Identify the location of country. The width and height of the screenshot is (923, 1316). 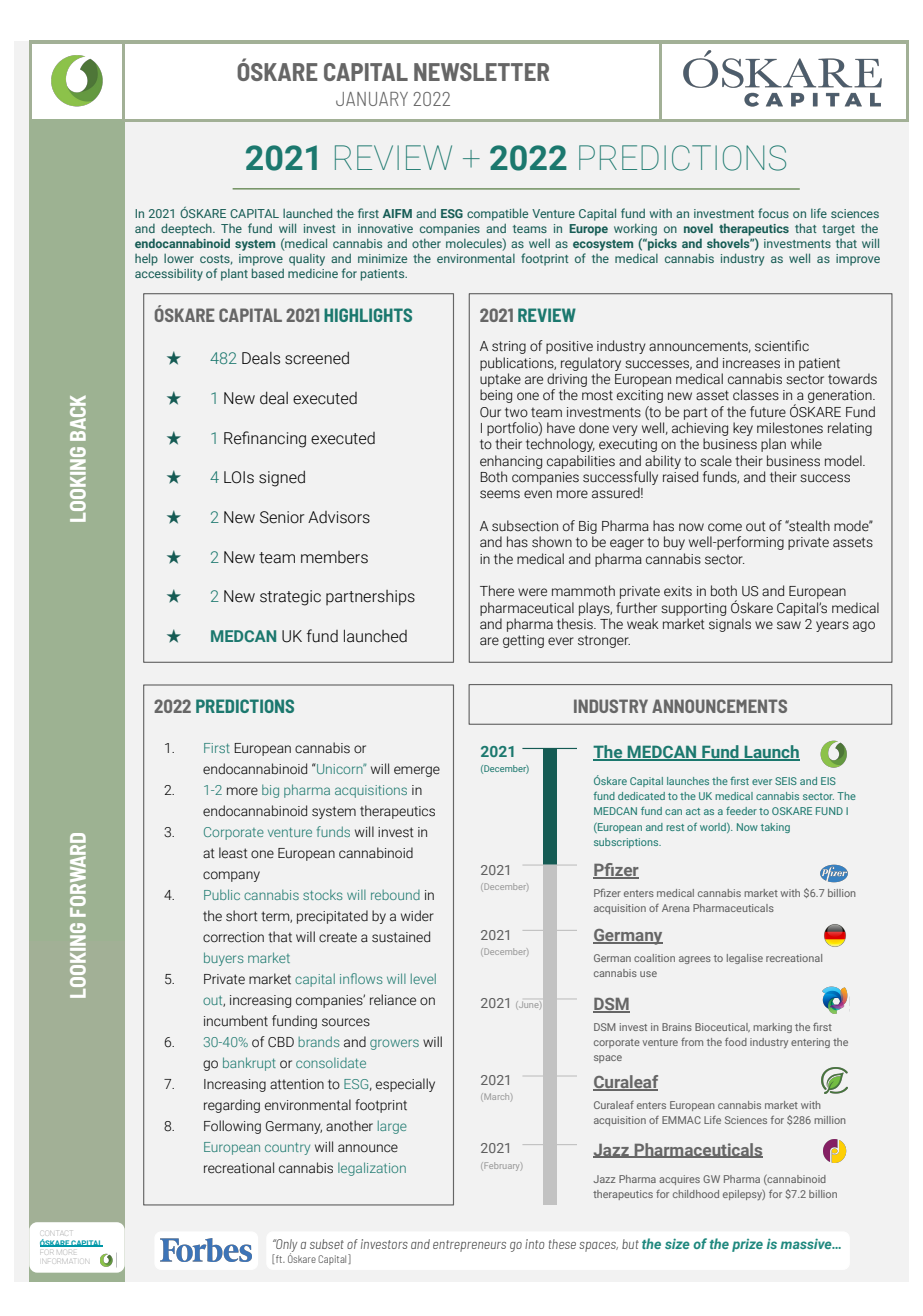
(287, 1149).
